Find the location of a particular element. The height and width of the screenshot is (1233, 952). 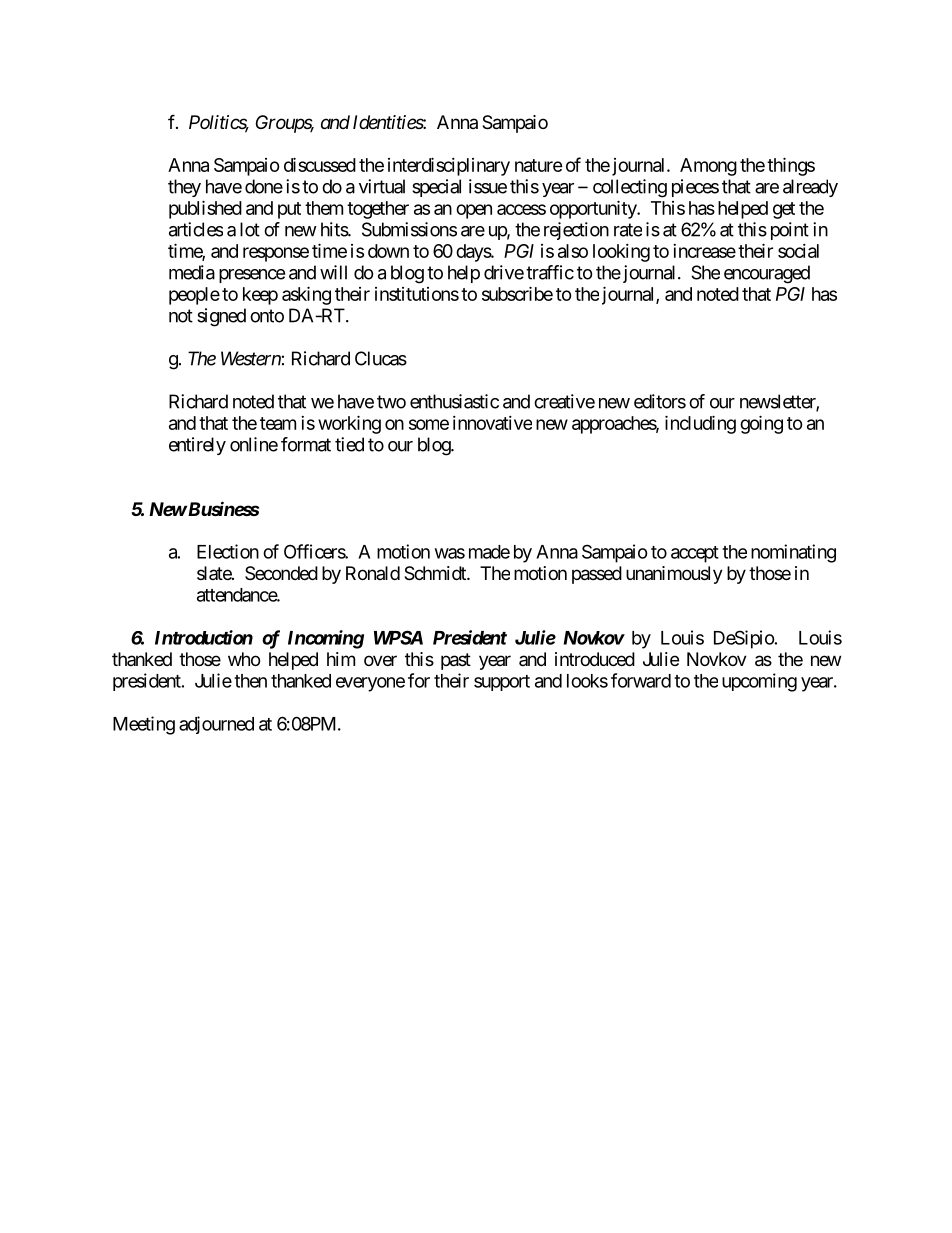

then is located at coordinates (250, 681).
